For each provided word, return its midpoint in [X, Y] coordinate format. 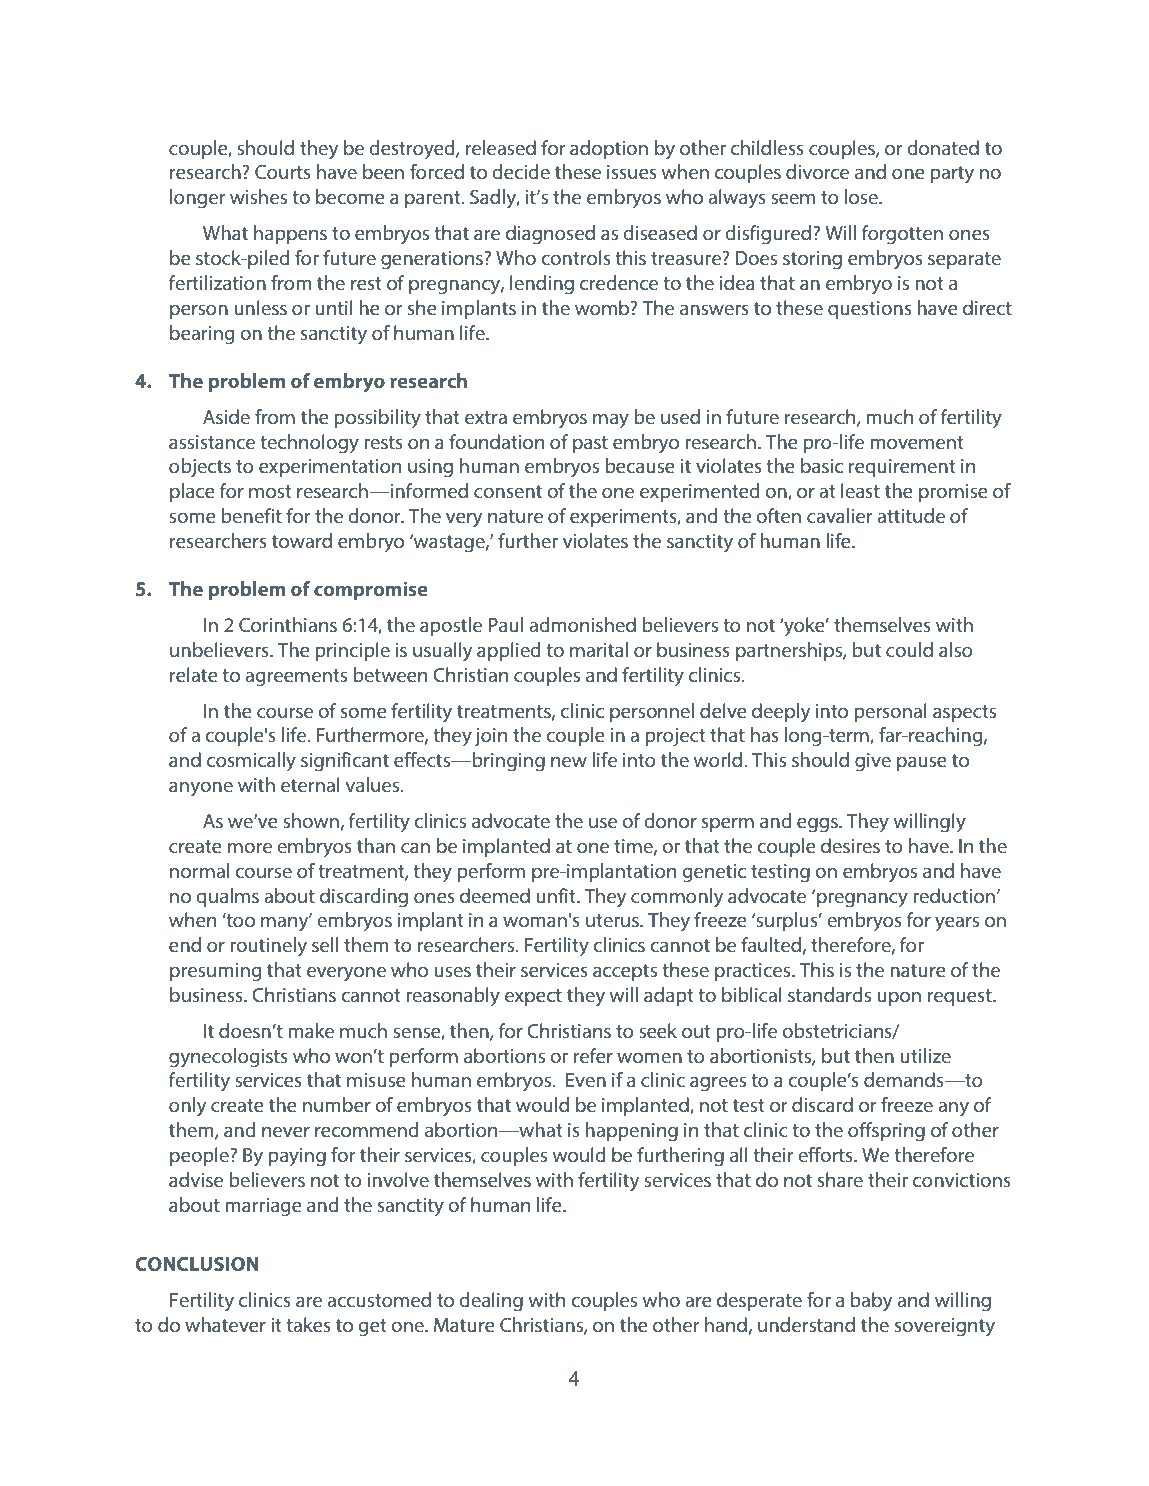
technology [309, 444]
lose [862, 196]
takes [308, 1324]
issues [632, 172]
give [873, 762]
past [590, 444]
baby [871, 1302]
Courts [283, 172]
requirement [902, 468]
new [569, 762]
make [311, 1030]
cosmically [251, 762]
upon [899, 999]
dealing [491, 1302]
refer [593, 1055]
